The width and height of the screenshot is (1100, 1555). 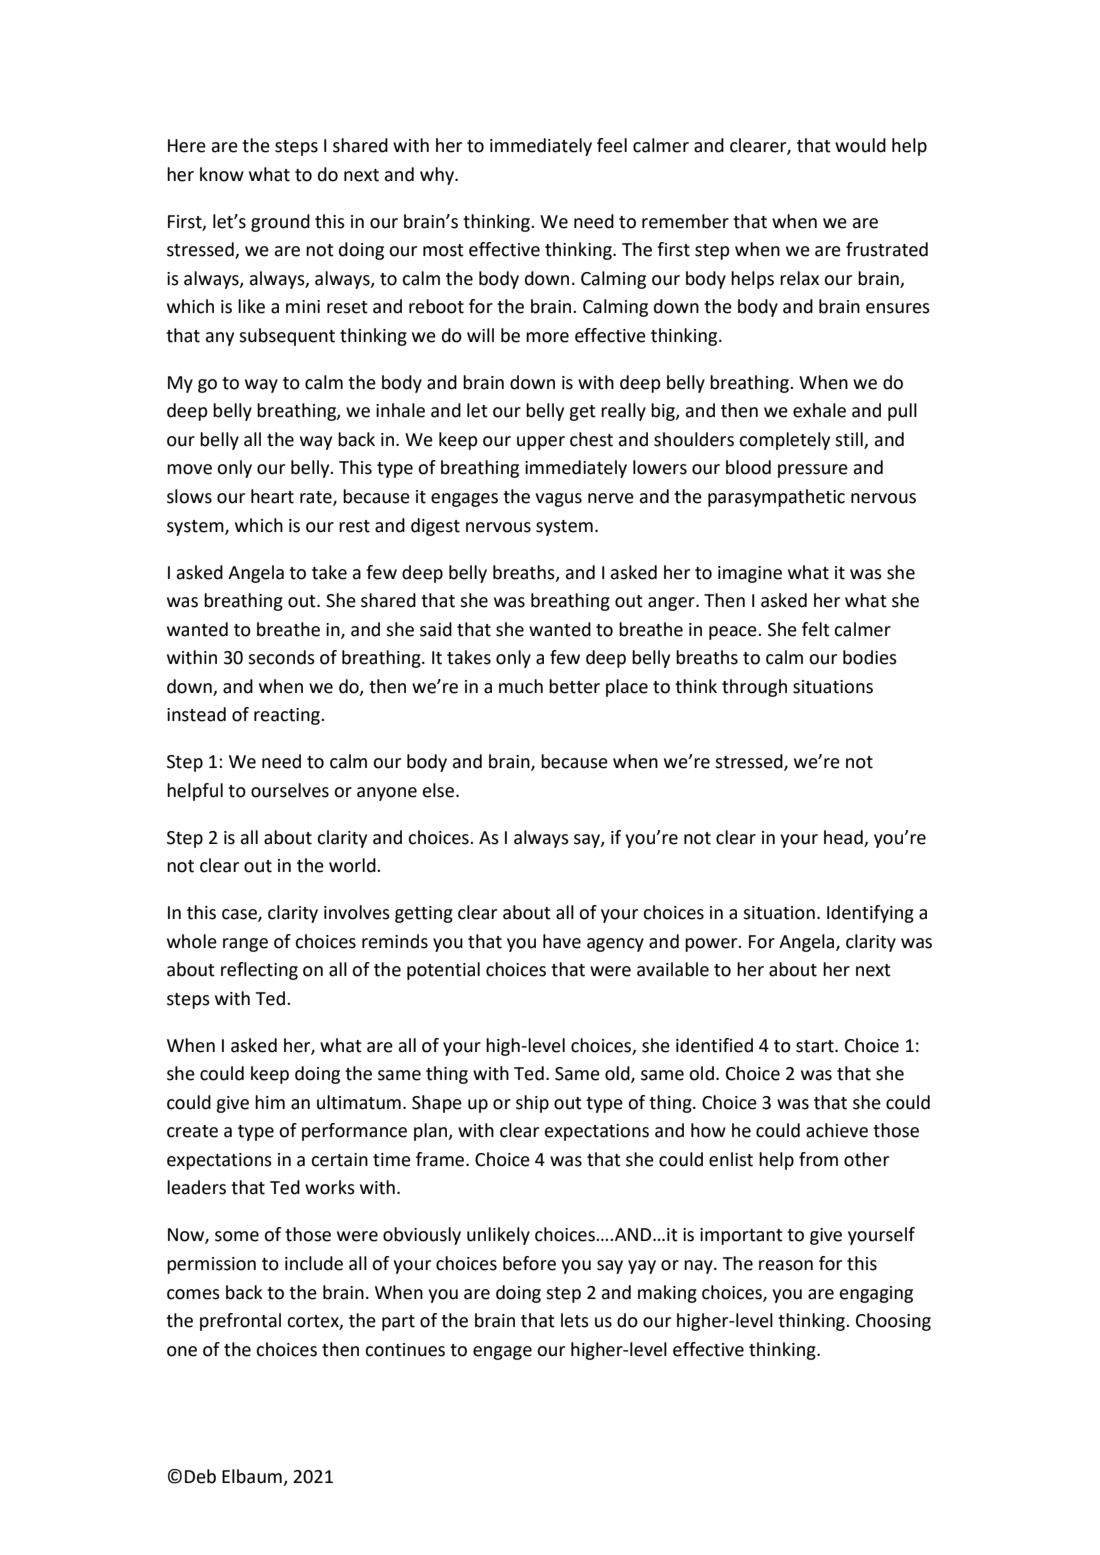 What do you see at coordinates (200, 1476) in the screenshot?
I see `Deb` at bounding box center [200, 1476].
